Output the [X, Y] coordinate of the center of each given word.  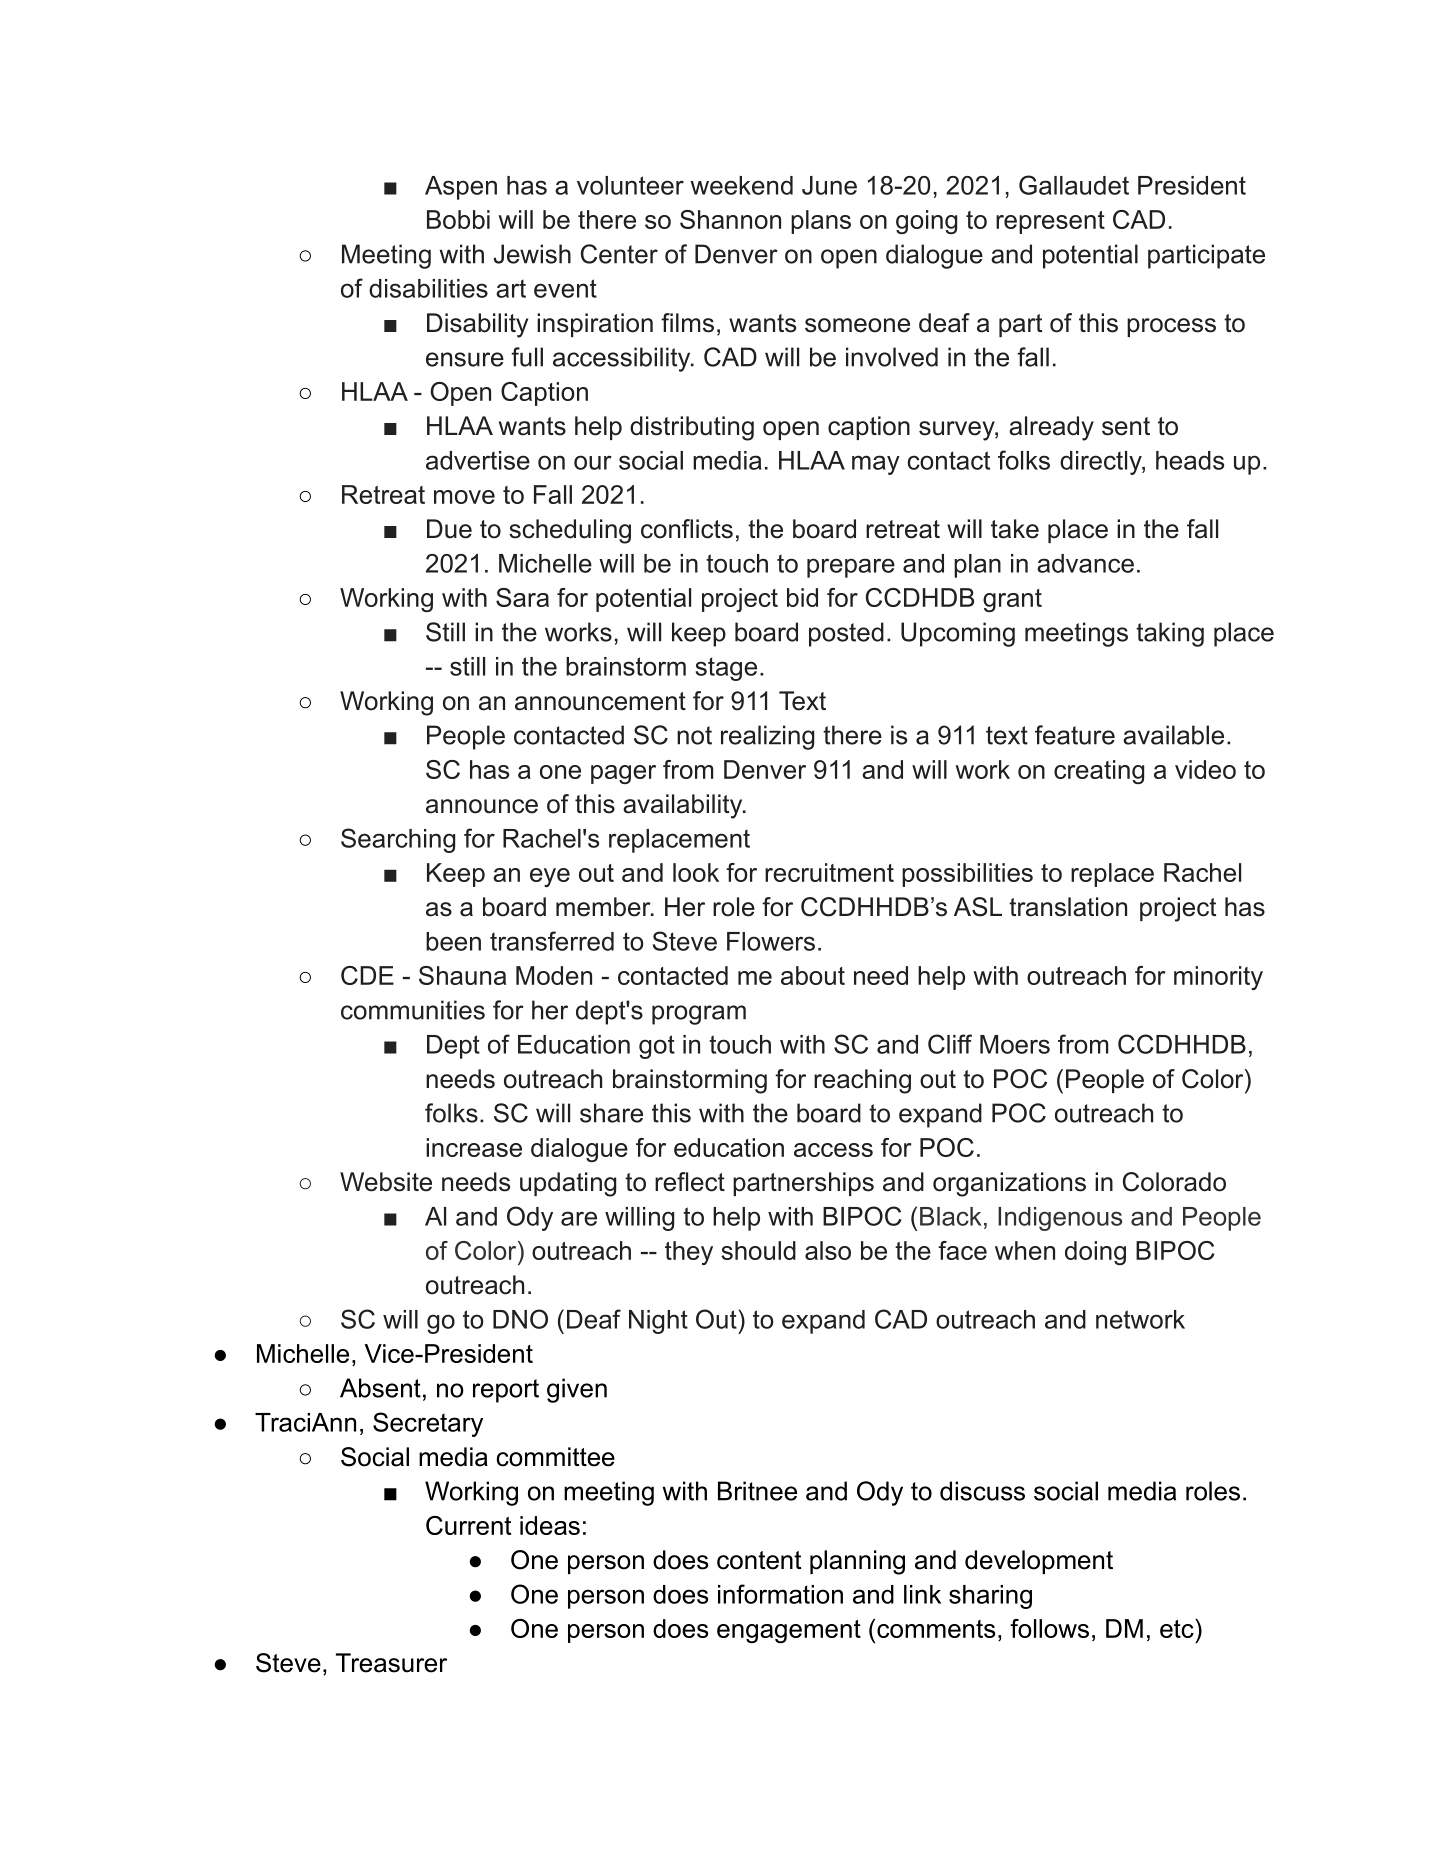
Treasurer [391, 1663]
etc [1178, 1628]
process [1171, 327]
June [829, 185]
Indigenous [1060, 1219]
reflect [690, 1182]
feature [1075, 735]
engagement [789, 1632]
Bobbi [458, 219]
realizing [767, 737]
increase [474, 1147]
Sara [522, 597]
